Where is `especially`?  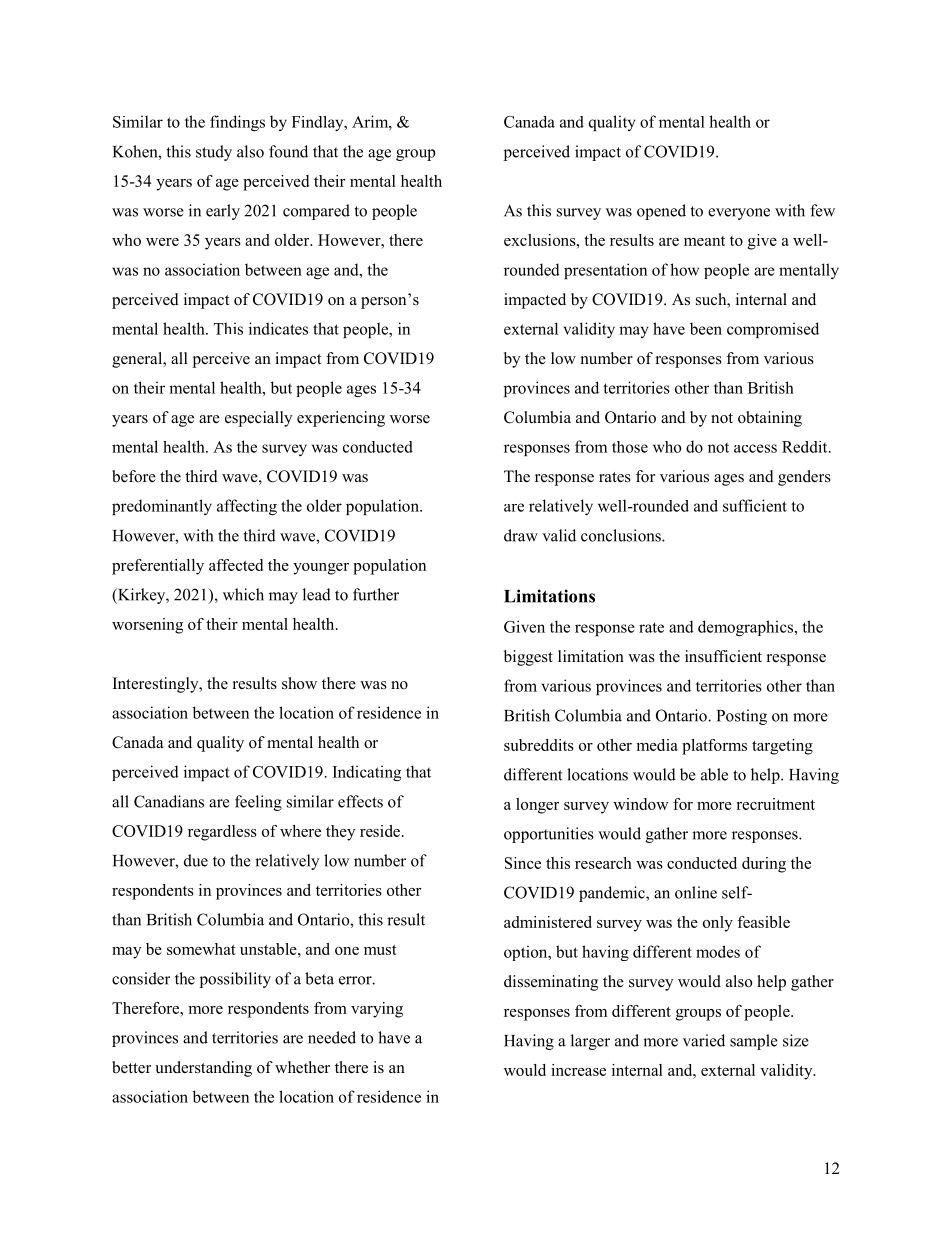
especially is located at coordinates (258, 419).
